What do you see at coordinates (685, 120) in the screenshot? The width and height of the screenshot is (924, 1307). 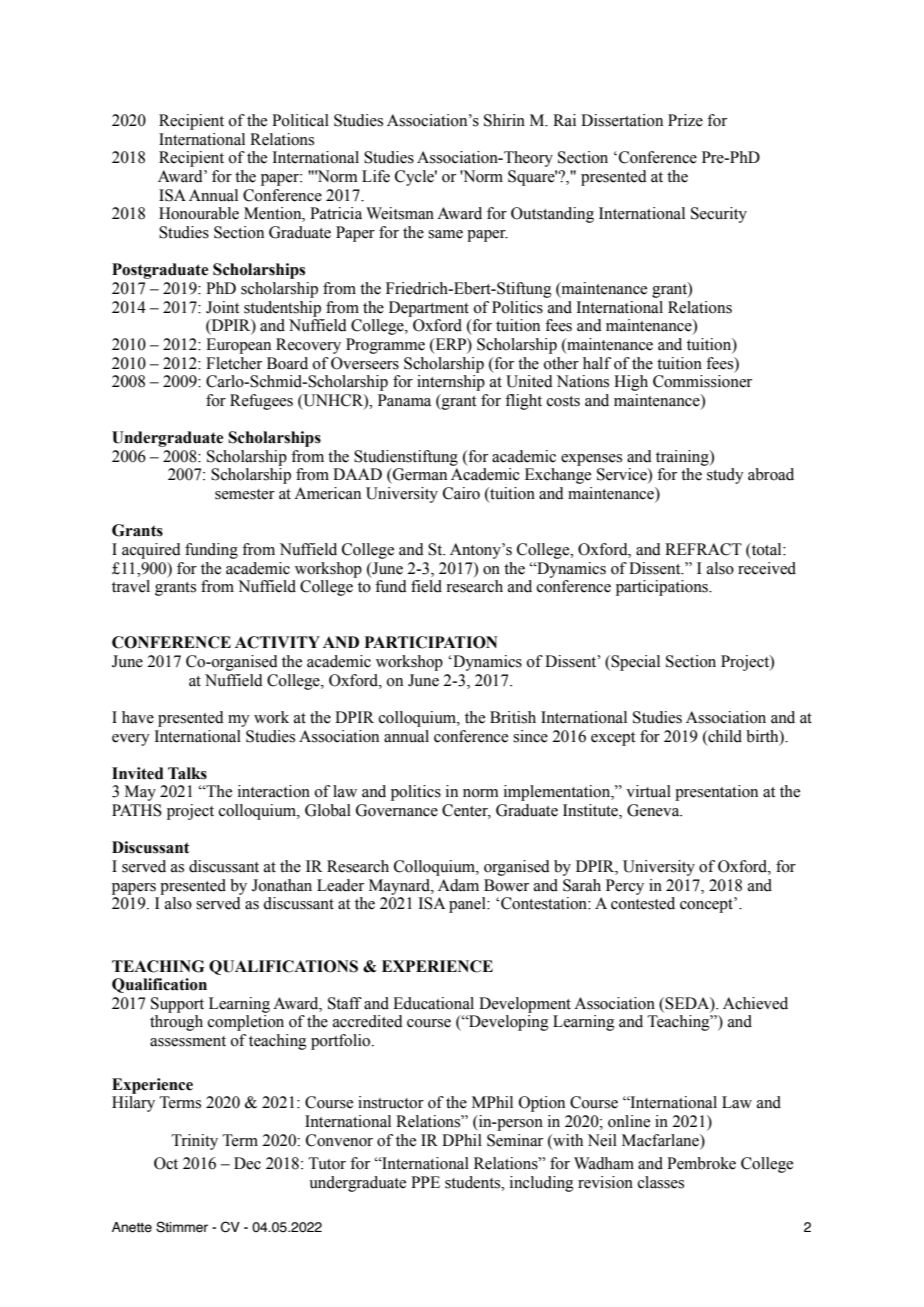 I see `Prize` at bounding box center [685, 120].
